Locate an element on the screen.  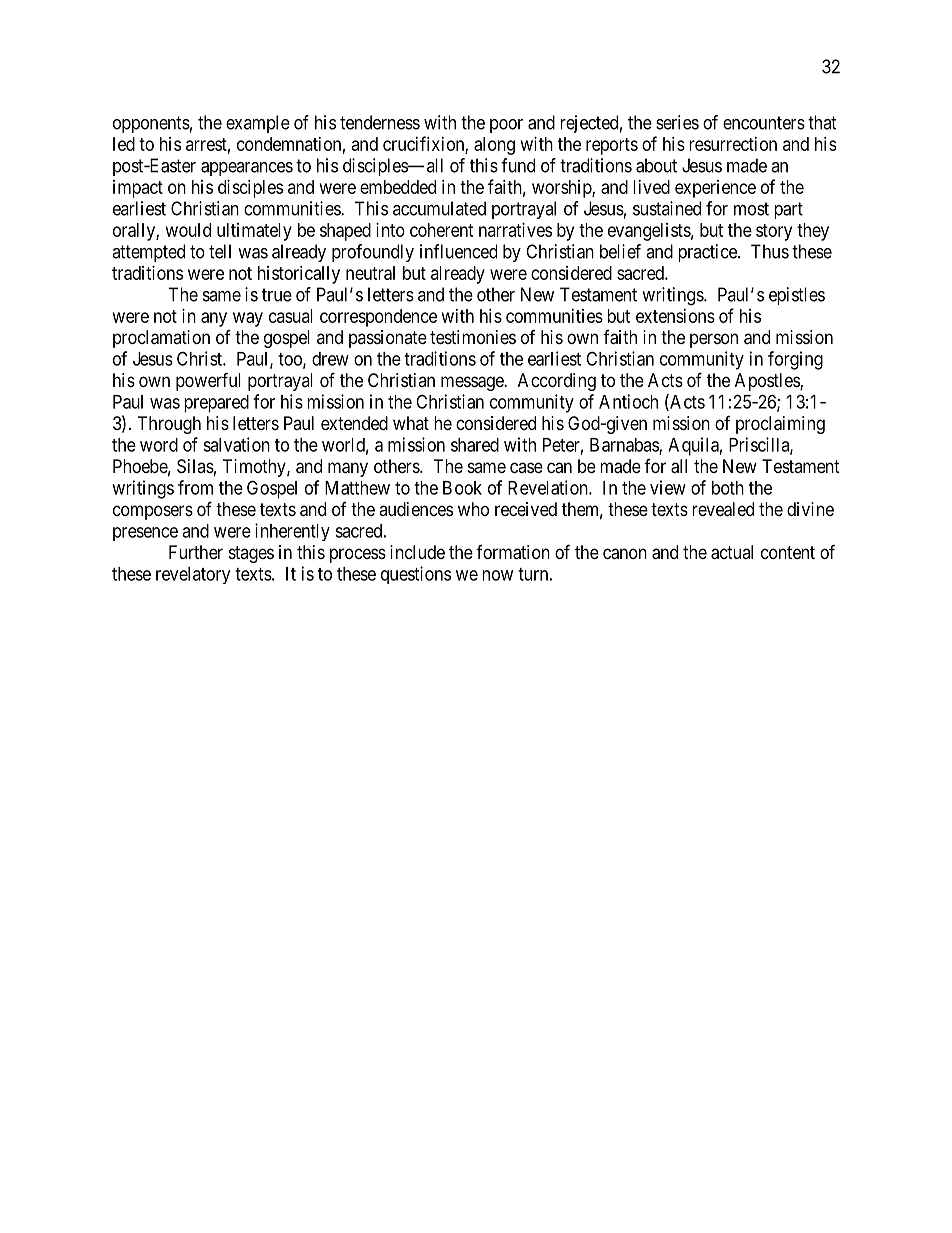
proclaiming is located at coordinates (780, 425).
